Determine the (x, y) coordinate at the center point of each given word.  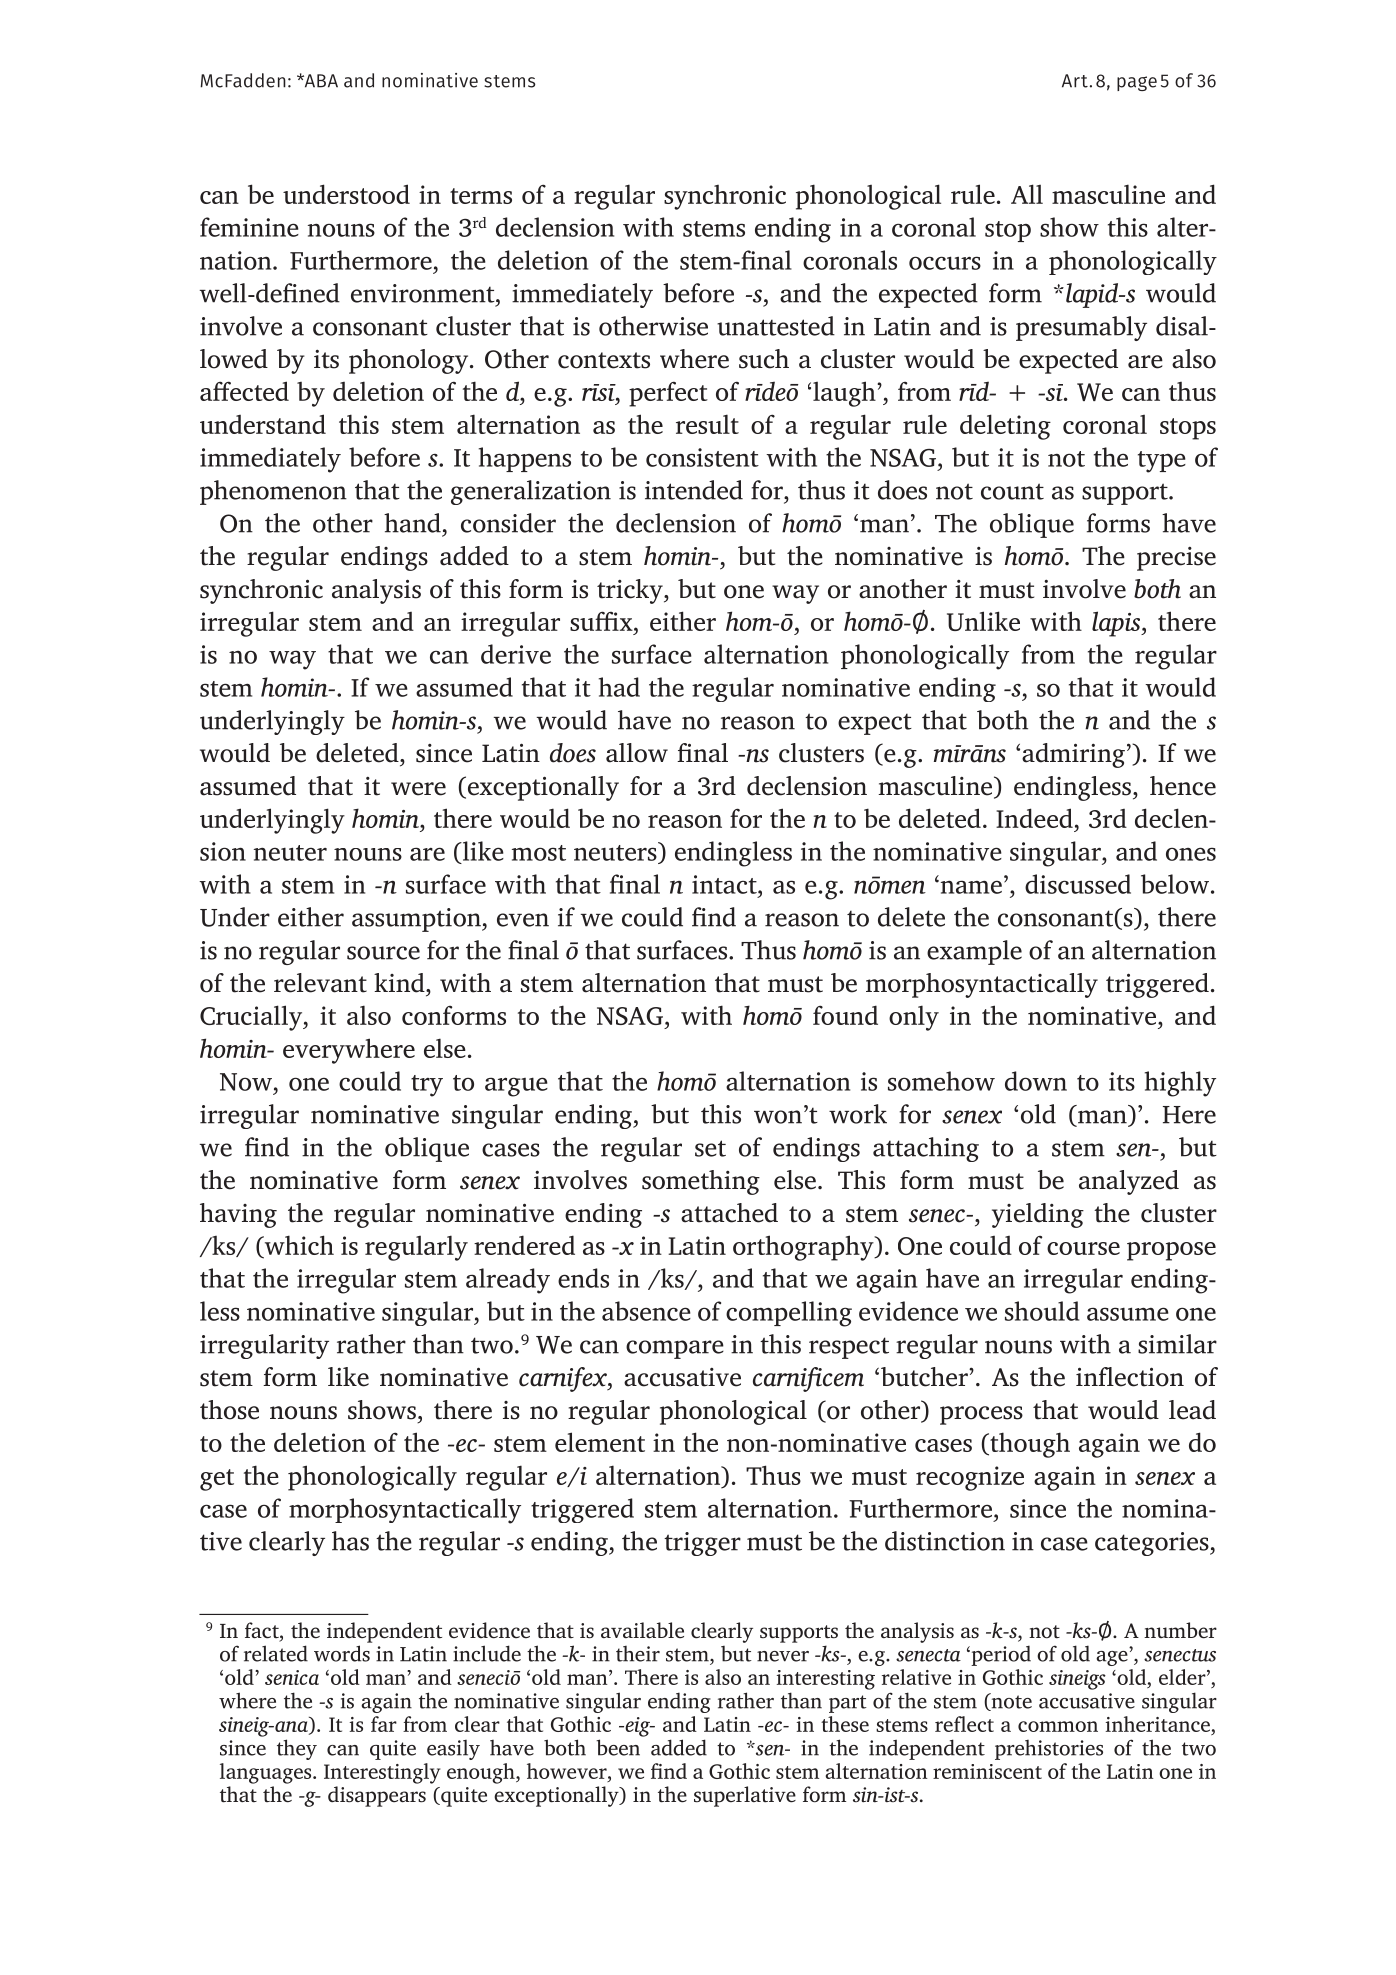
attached (729, 1213)
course (1083, 1248)
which (298, 1245)
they (297, 1749)
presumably (1081, 328)
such (764, 359)
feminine (249, 227)
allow (637, 753)
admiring (1073, 755)
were (418, 789)
